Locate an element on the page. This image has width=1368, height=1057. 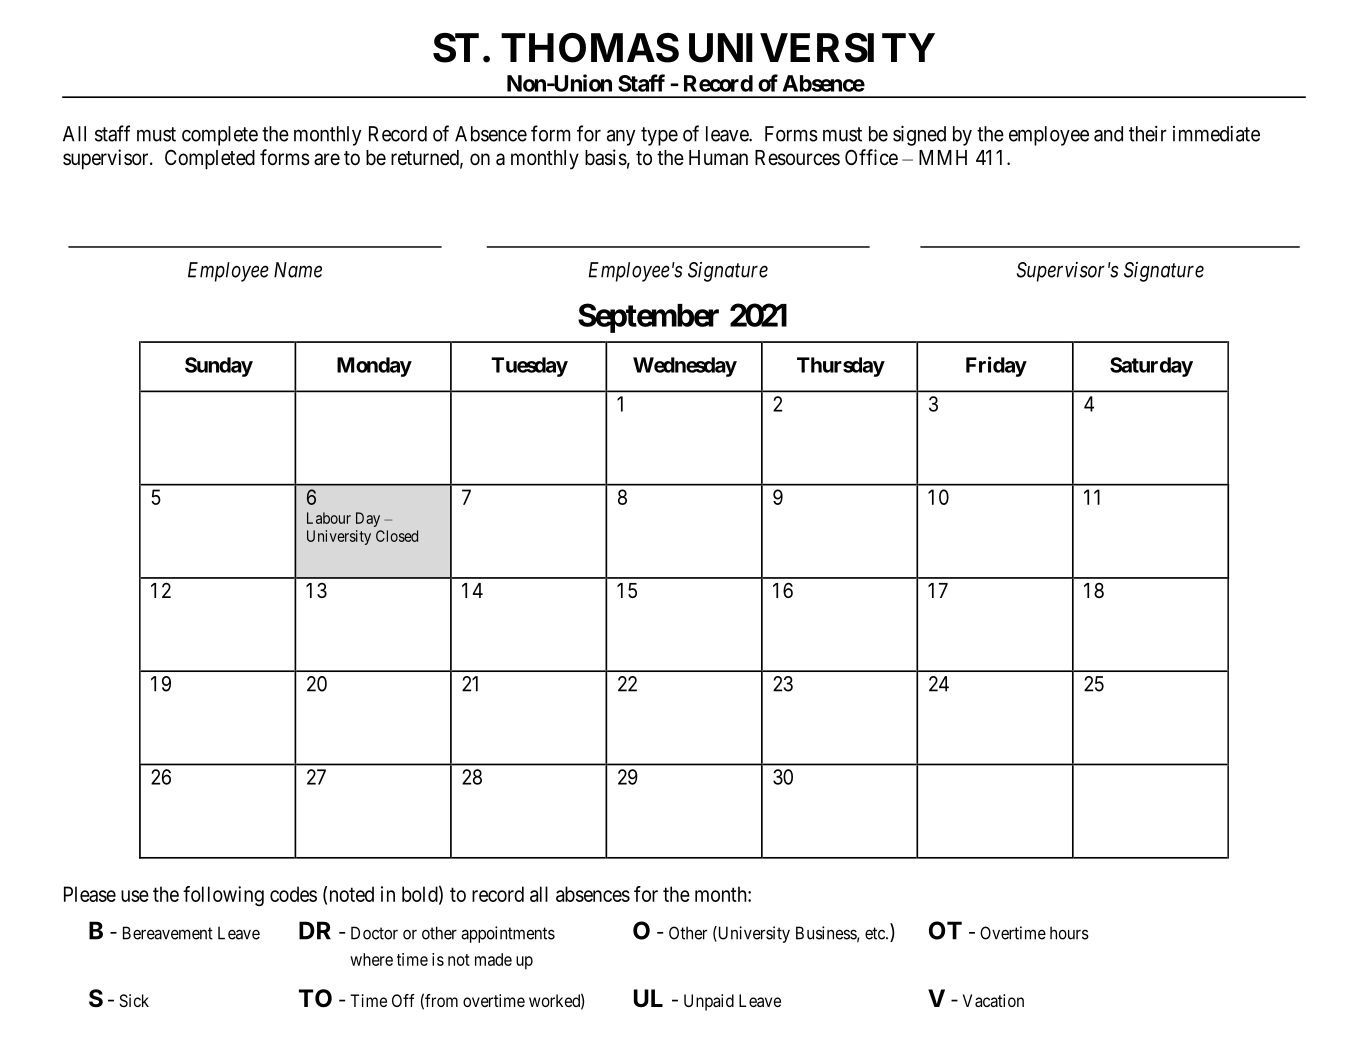
and is located at coordinates (1108, 134).
